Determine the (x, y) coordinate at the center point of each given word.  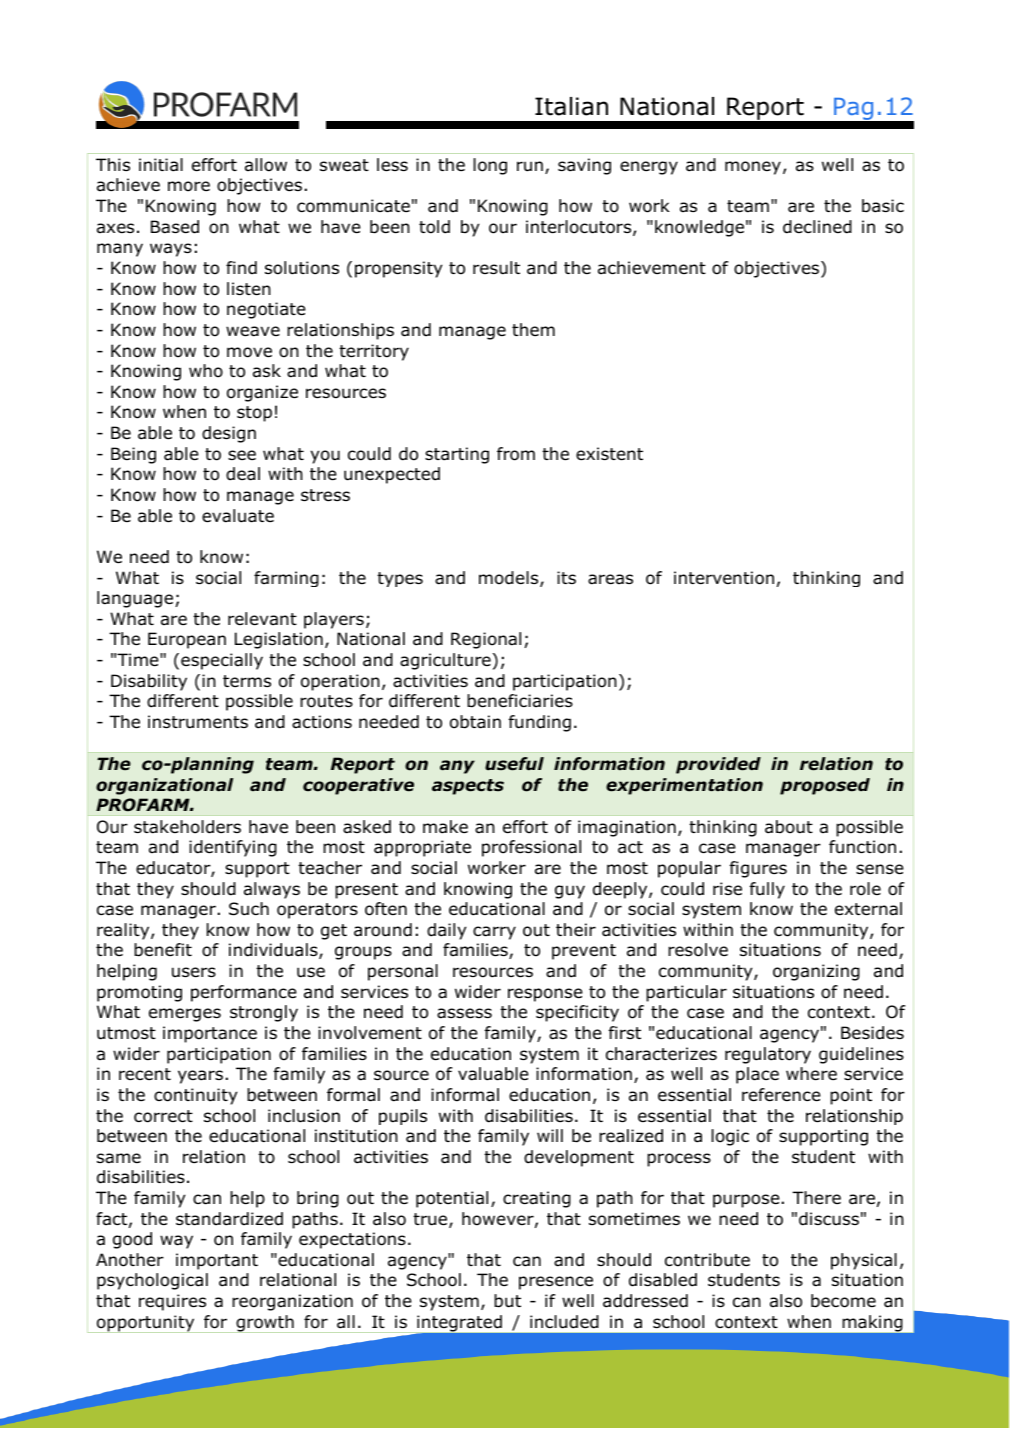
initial (161, 165)
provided (718, 765)
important (217, 1261)
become (843, 1301)
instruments (198, 722)
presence (556, 1283)
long (490, 166)
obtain (475, 722)
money (753, 168)
